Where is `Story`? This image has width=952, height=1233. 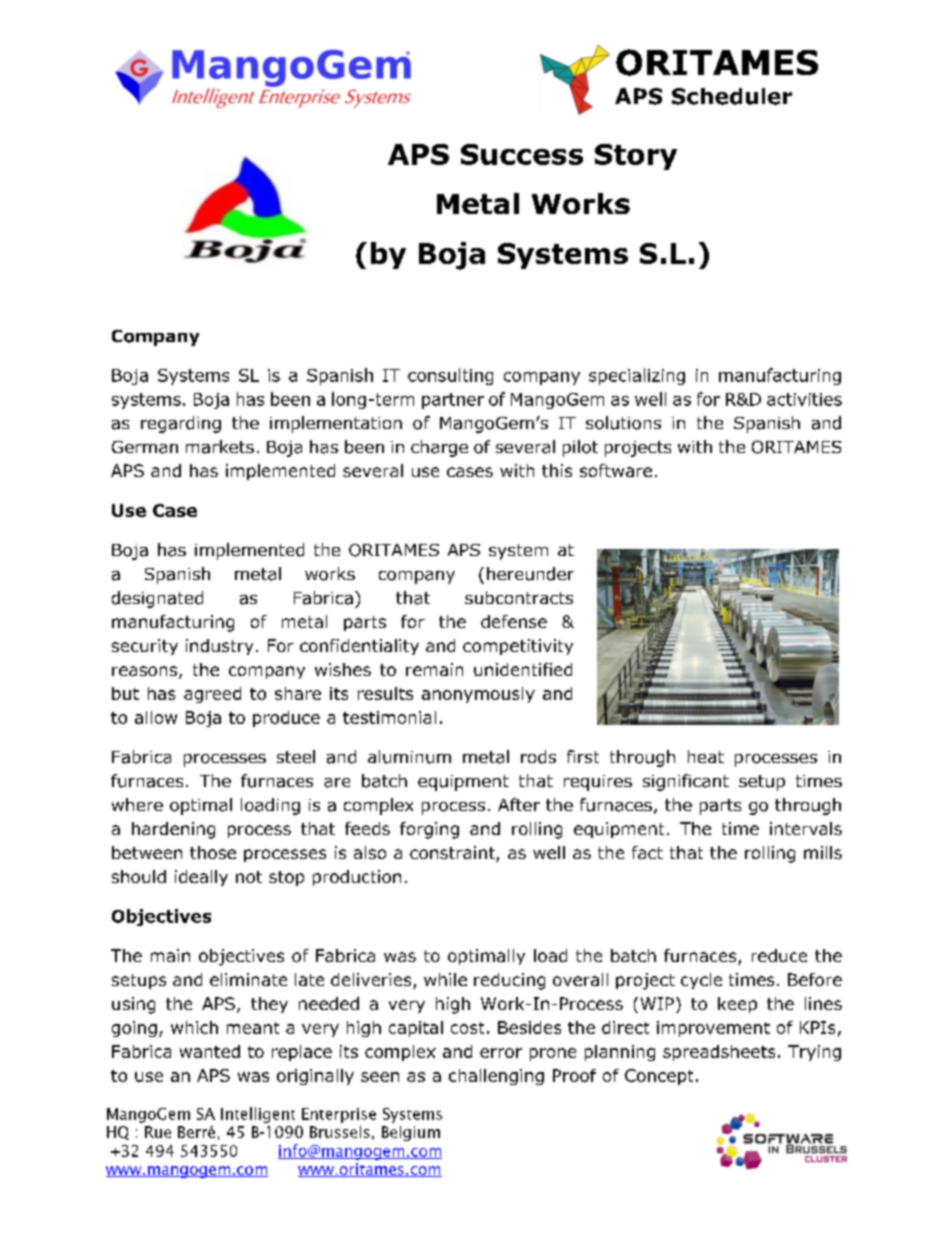 Story is located at coordinates (636, 157).
